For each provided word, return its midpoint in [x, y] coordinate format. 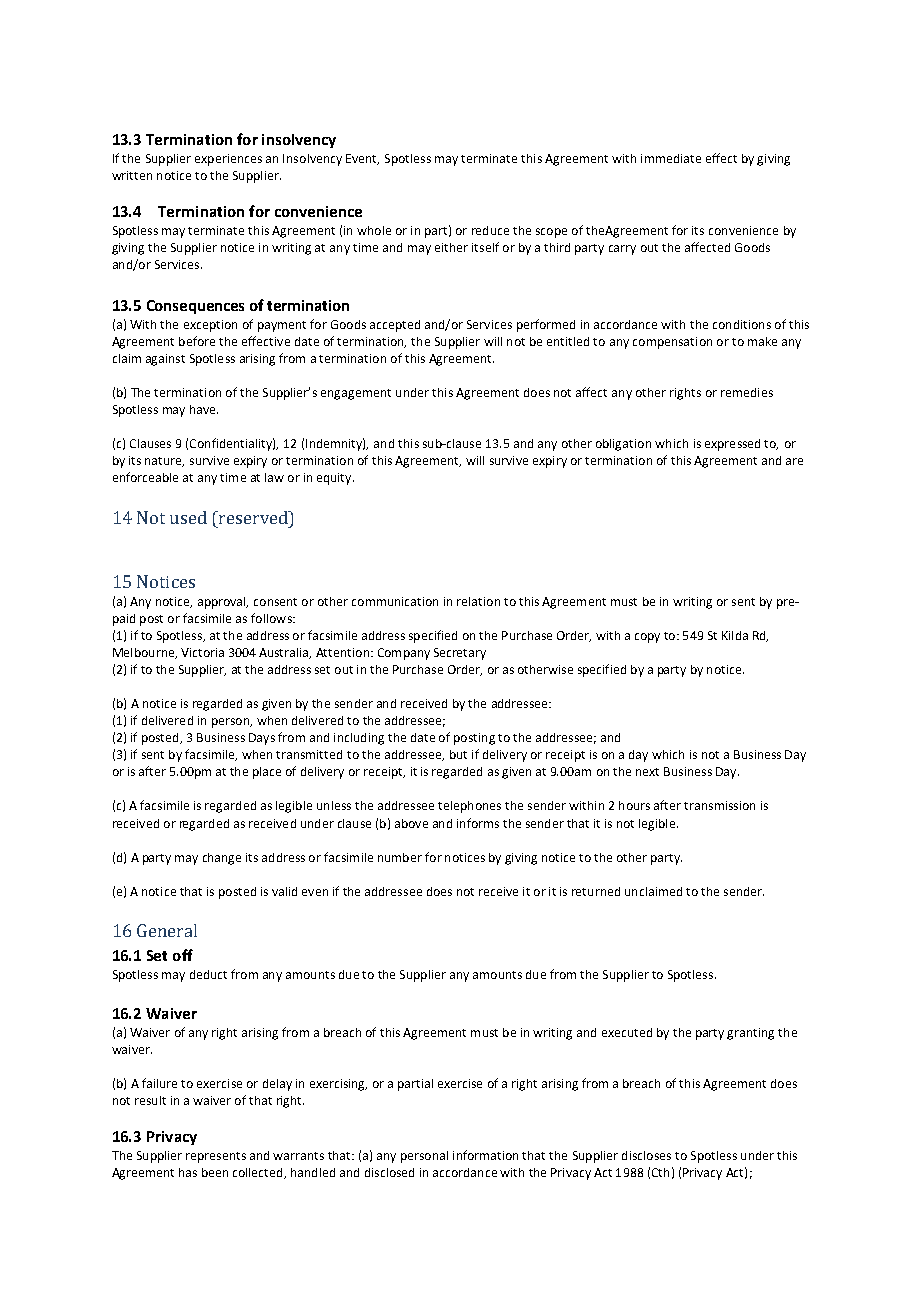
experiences [228, 160]
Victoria [202, 652]
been [215, 1172]
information [485, 1155]
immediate [671, 158]
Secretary [460, 654]
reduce [490, 230]
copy [647, 638]
